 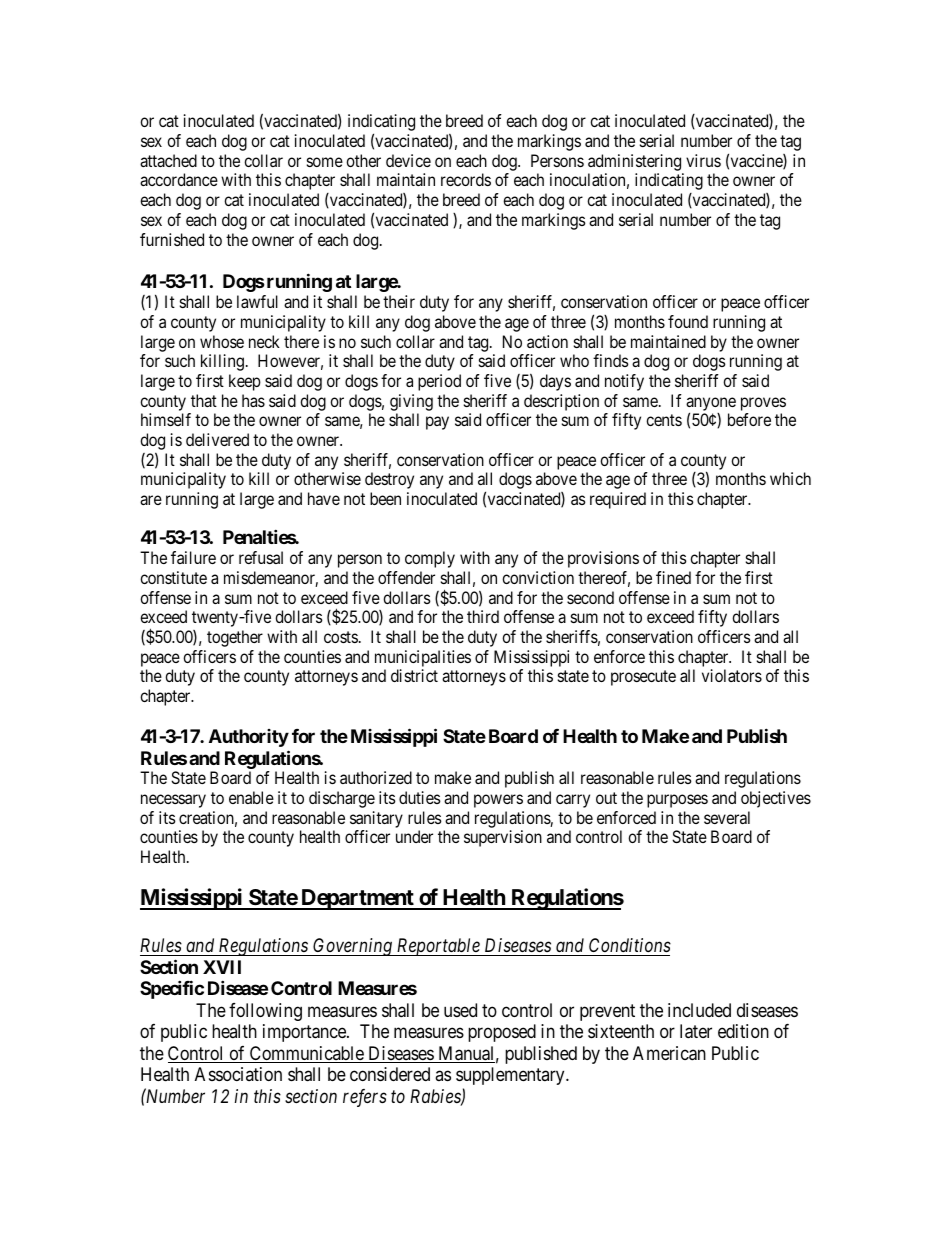 What do you see at coordinates (711, 405) in the screenshot?
I see `anyone` at bounding box center [711, 405].
